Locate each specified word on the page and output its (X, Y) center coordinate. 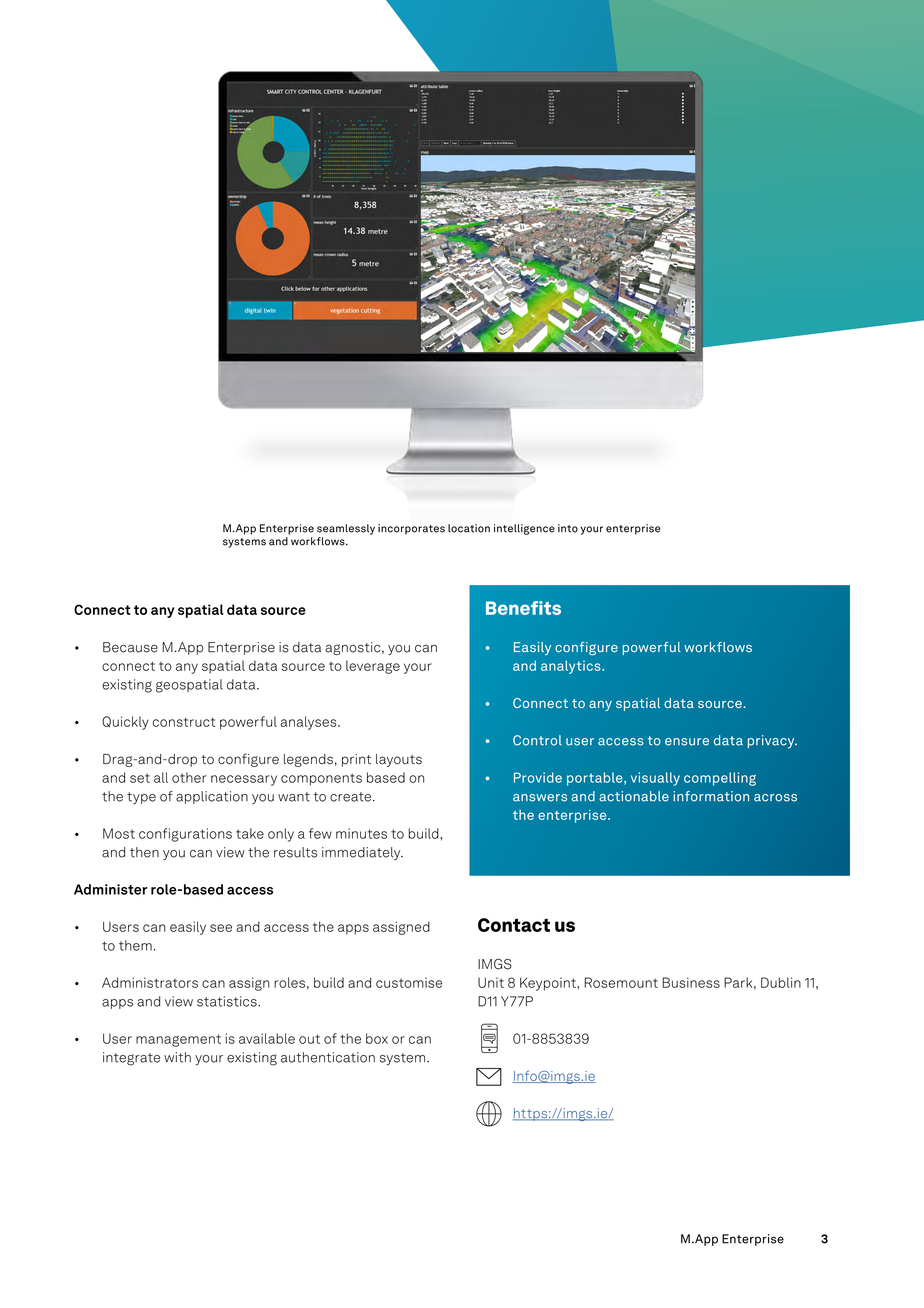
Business (691, 982)
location (469, 528)
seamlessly (346, 529)
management (178, 1040)
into (568, 528)
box (377, 1038)
